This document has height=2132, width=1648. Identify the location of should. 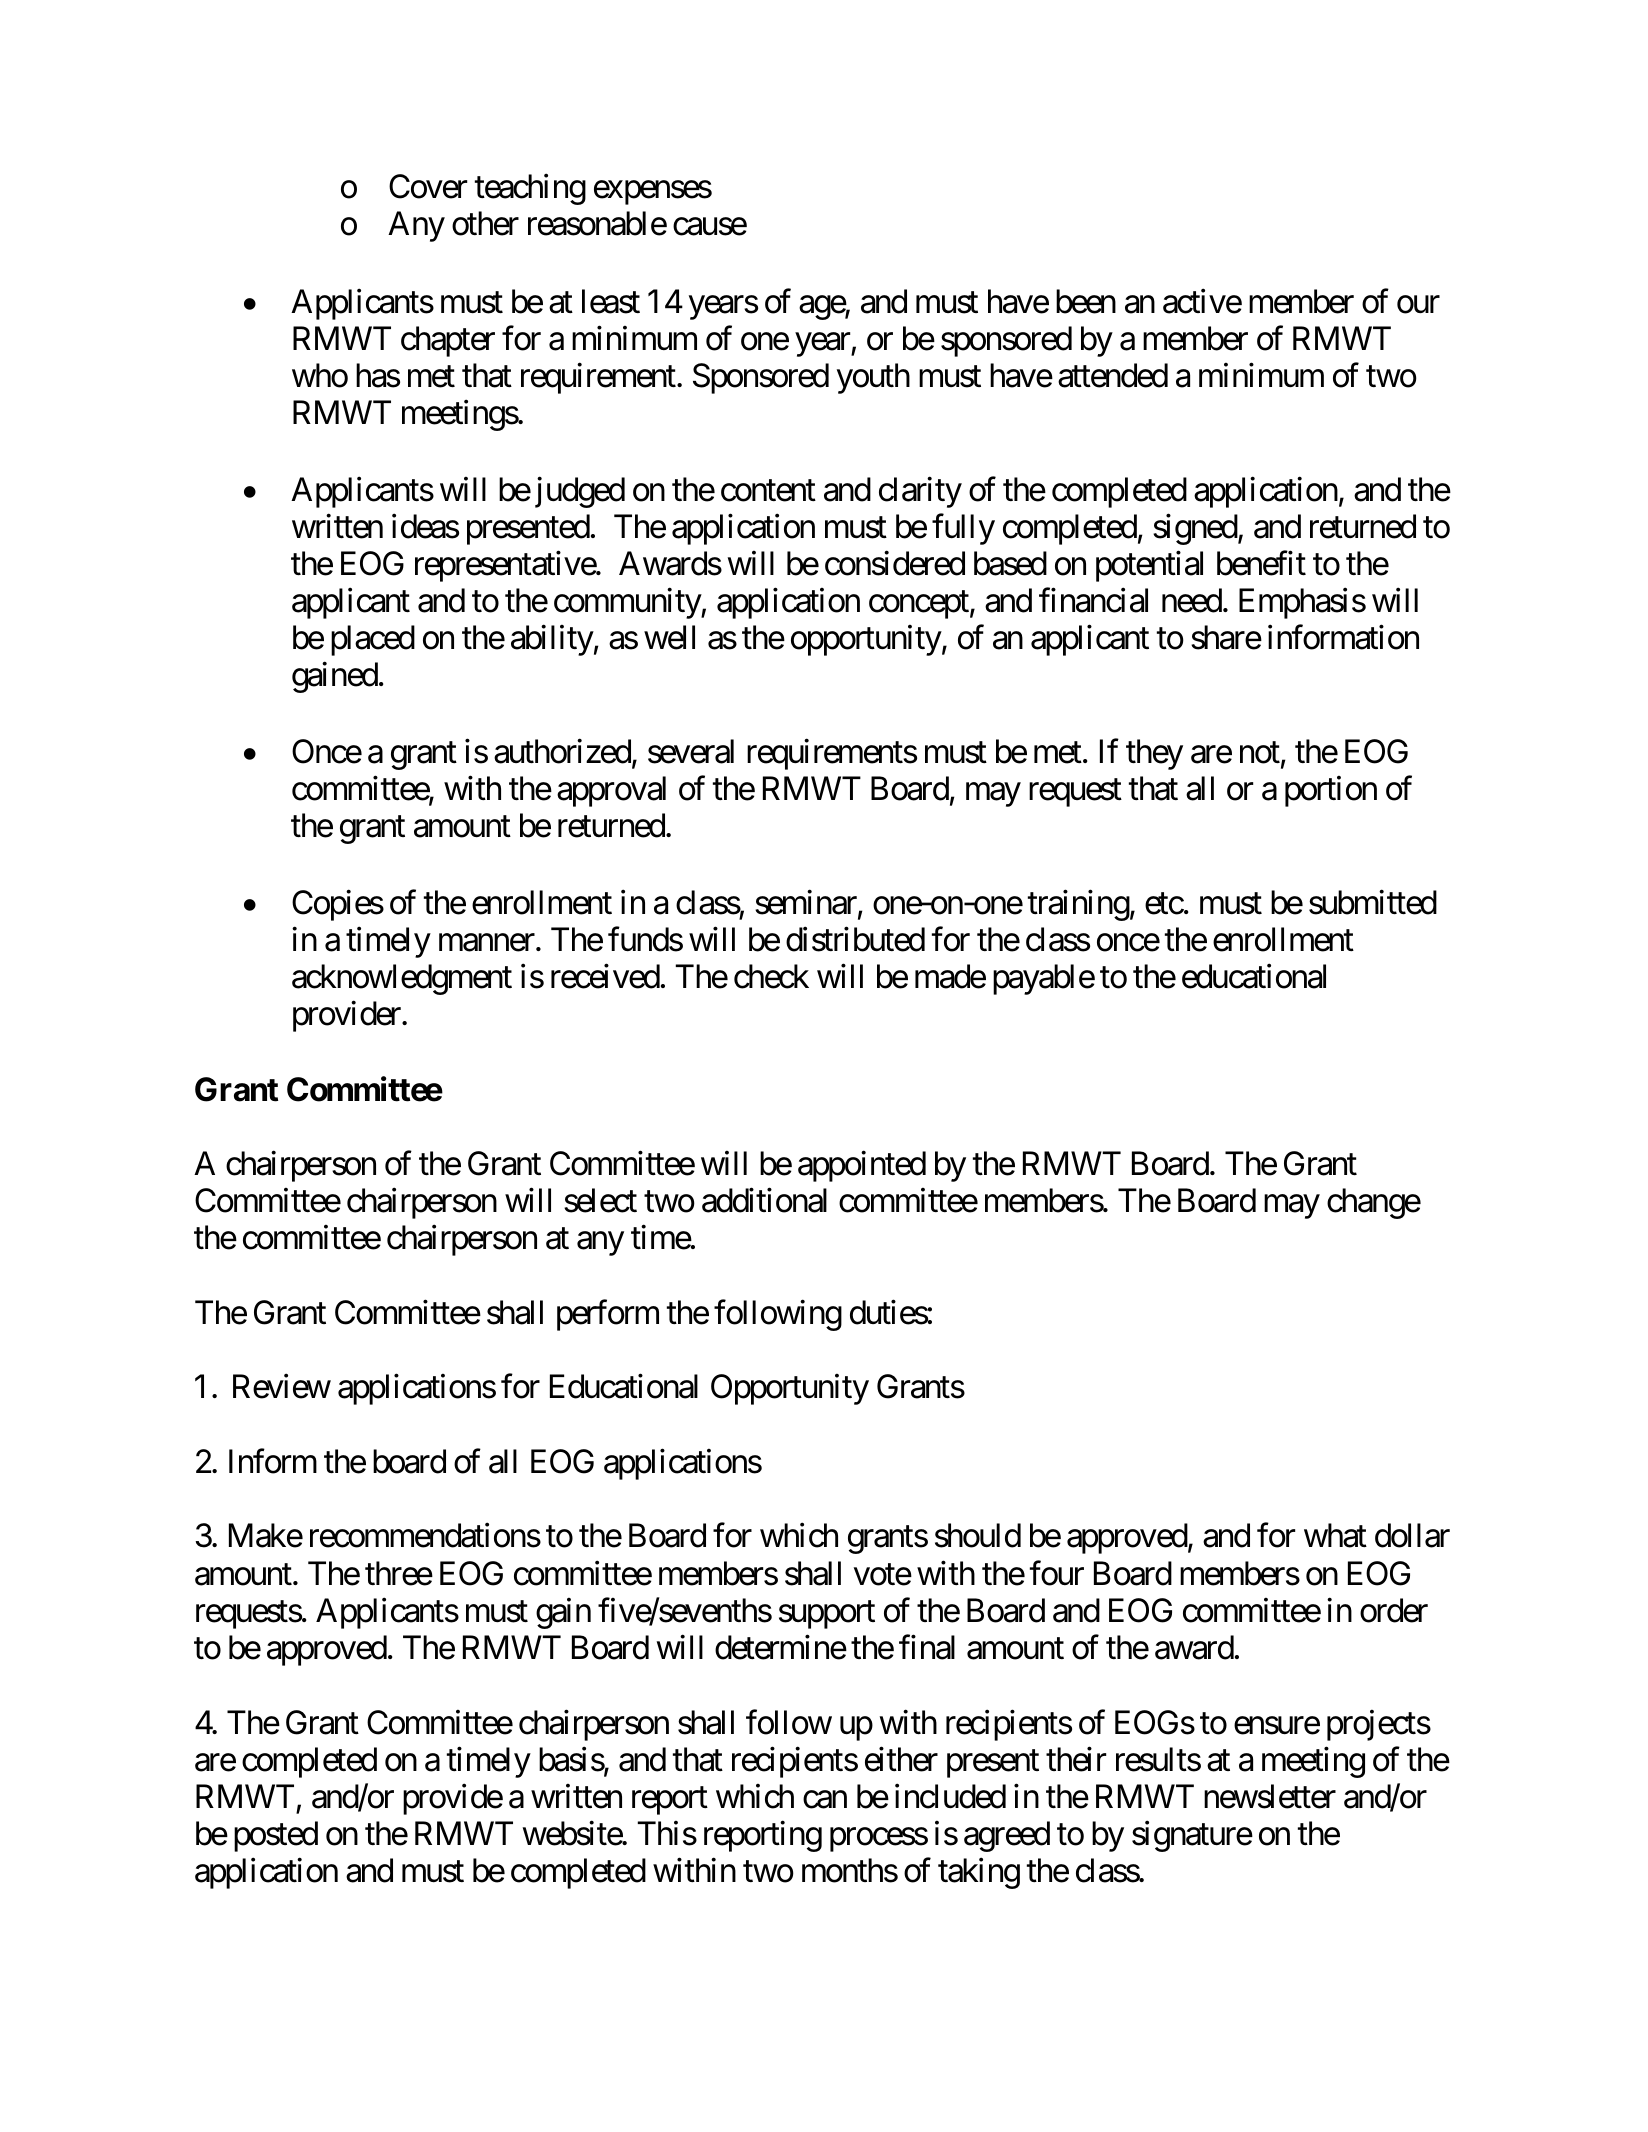
(978, 1535).
